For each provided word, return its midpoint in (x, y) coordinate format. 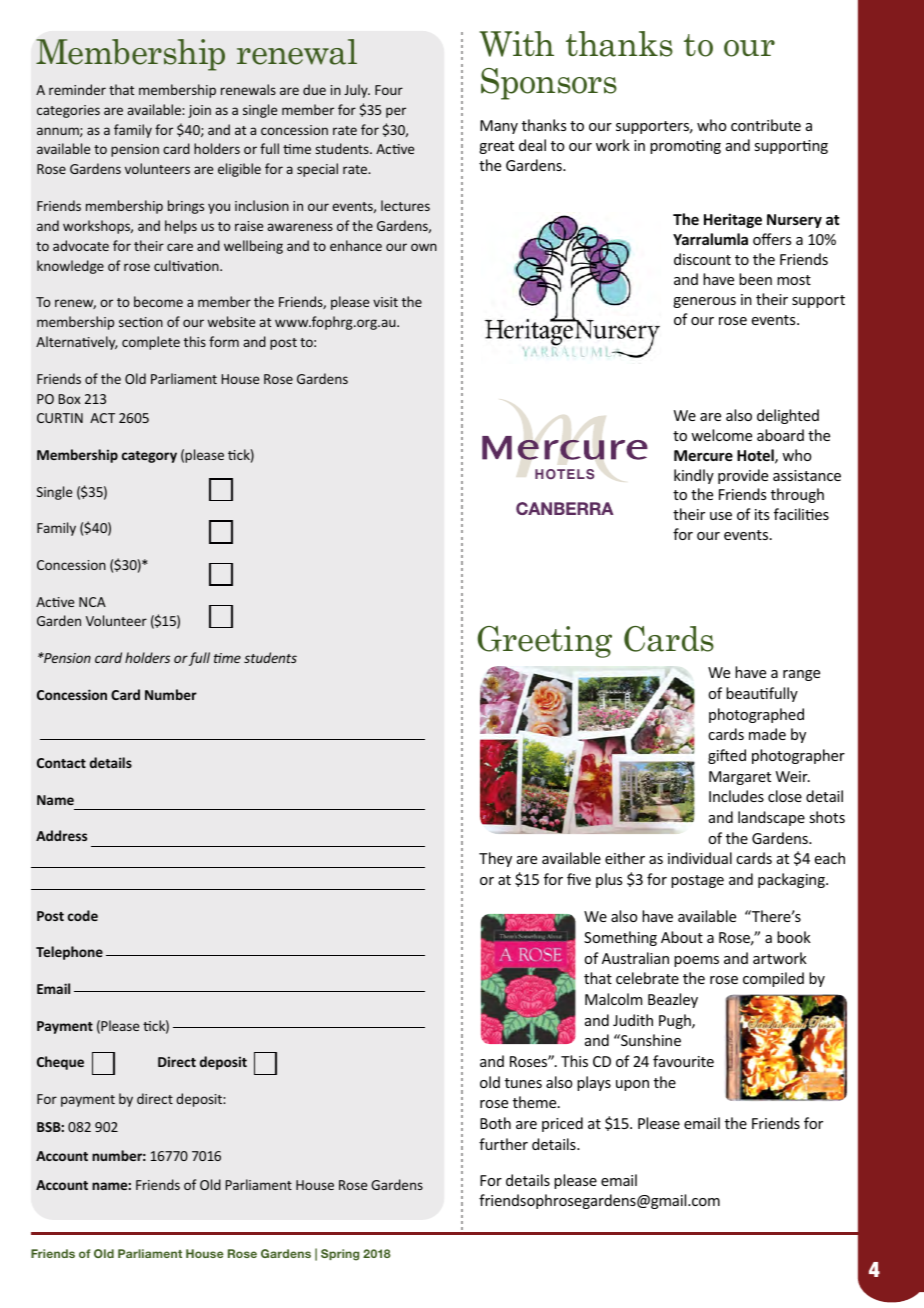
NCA (92, 602)
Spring (340, 1255)
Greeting (544, 642)
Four (389, 90)
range (801, 675)
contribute (766, 125)
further (503, 1144)
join (199, 111)
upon (632, 1085)
